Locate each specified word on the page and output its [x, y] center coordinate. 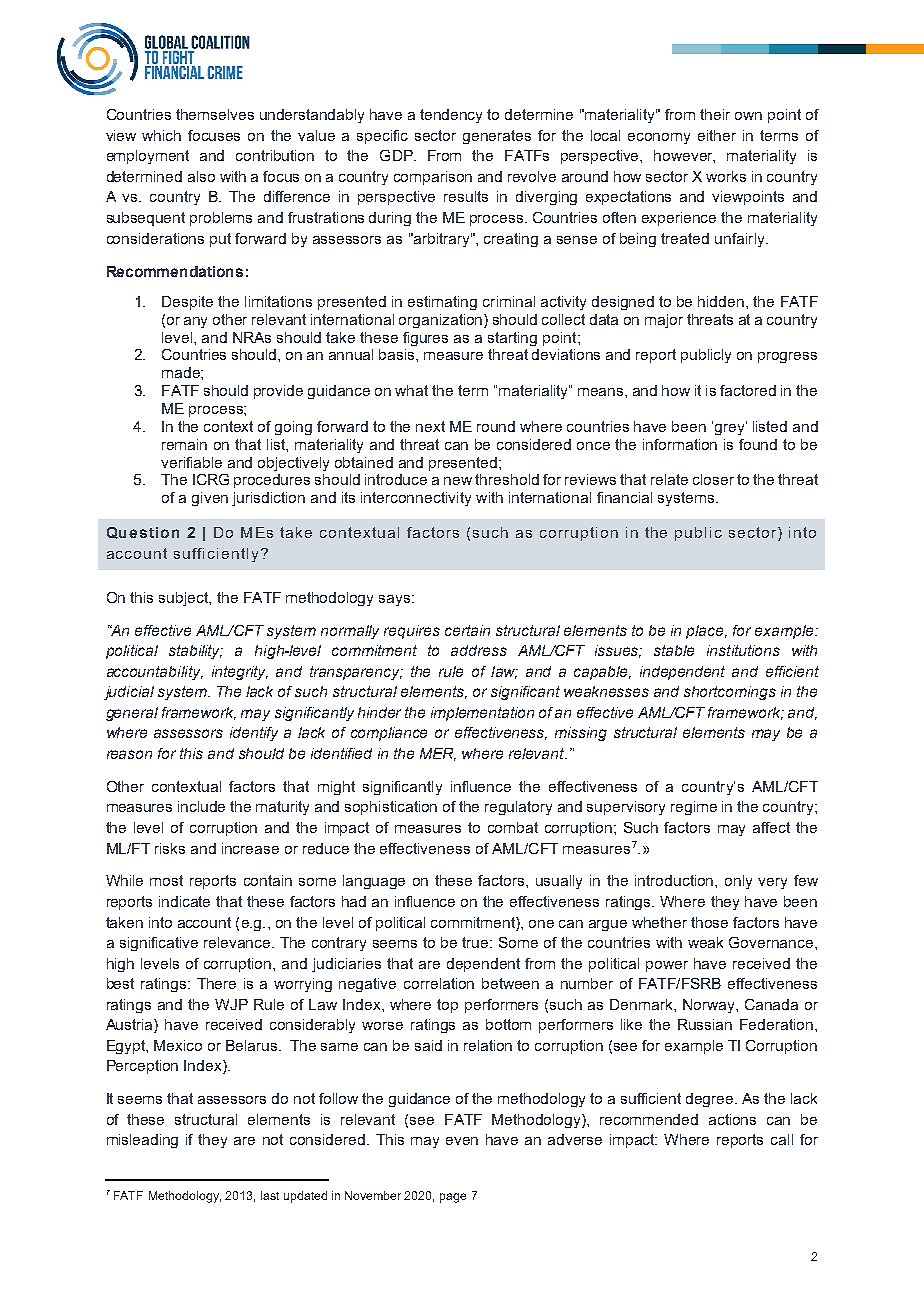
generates [497, 137]
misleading [142, 1141]
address [479, 650]
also [201, 176]
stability [196, 652]
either [717, 135]
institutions [743, 650]
